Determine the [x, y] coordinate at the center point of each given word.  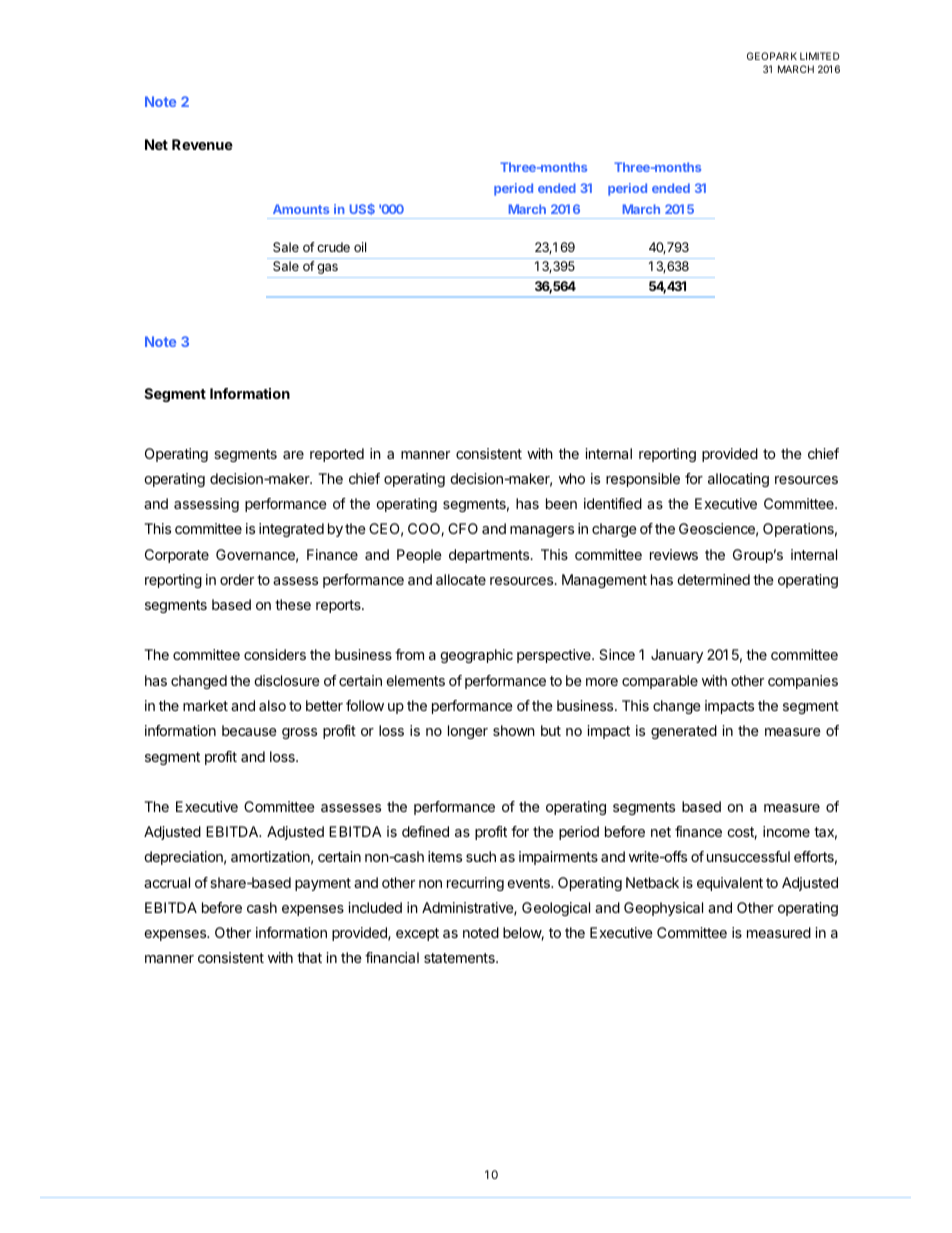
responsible [643, 480]
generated [684, 732]
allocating [738, 480]
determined [713, 579]
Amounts [301, 209]
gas [327, 268]
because [249, 730]
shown [514, 730]
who [572, 478]
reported [337, 455]
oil [360, 247]
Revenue [202, 144]
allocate [461, 579]
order [237, 579]
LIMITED [820, 56]
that [309, 957]
